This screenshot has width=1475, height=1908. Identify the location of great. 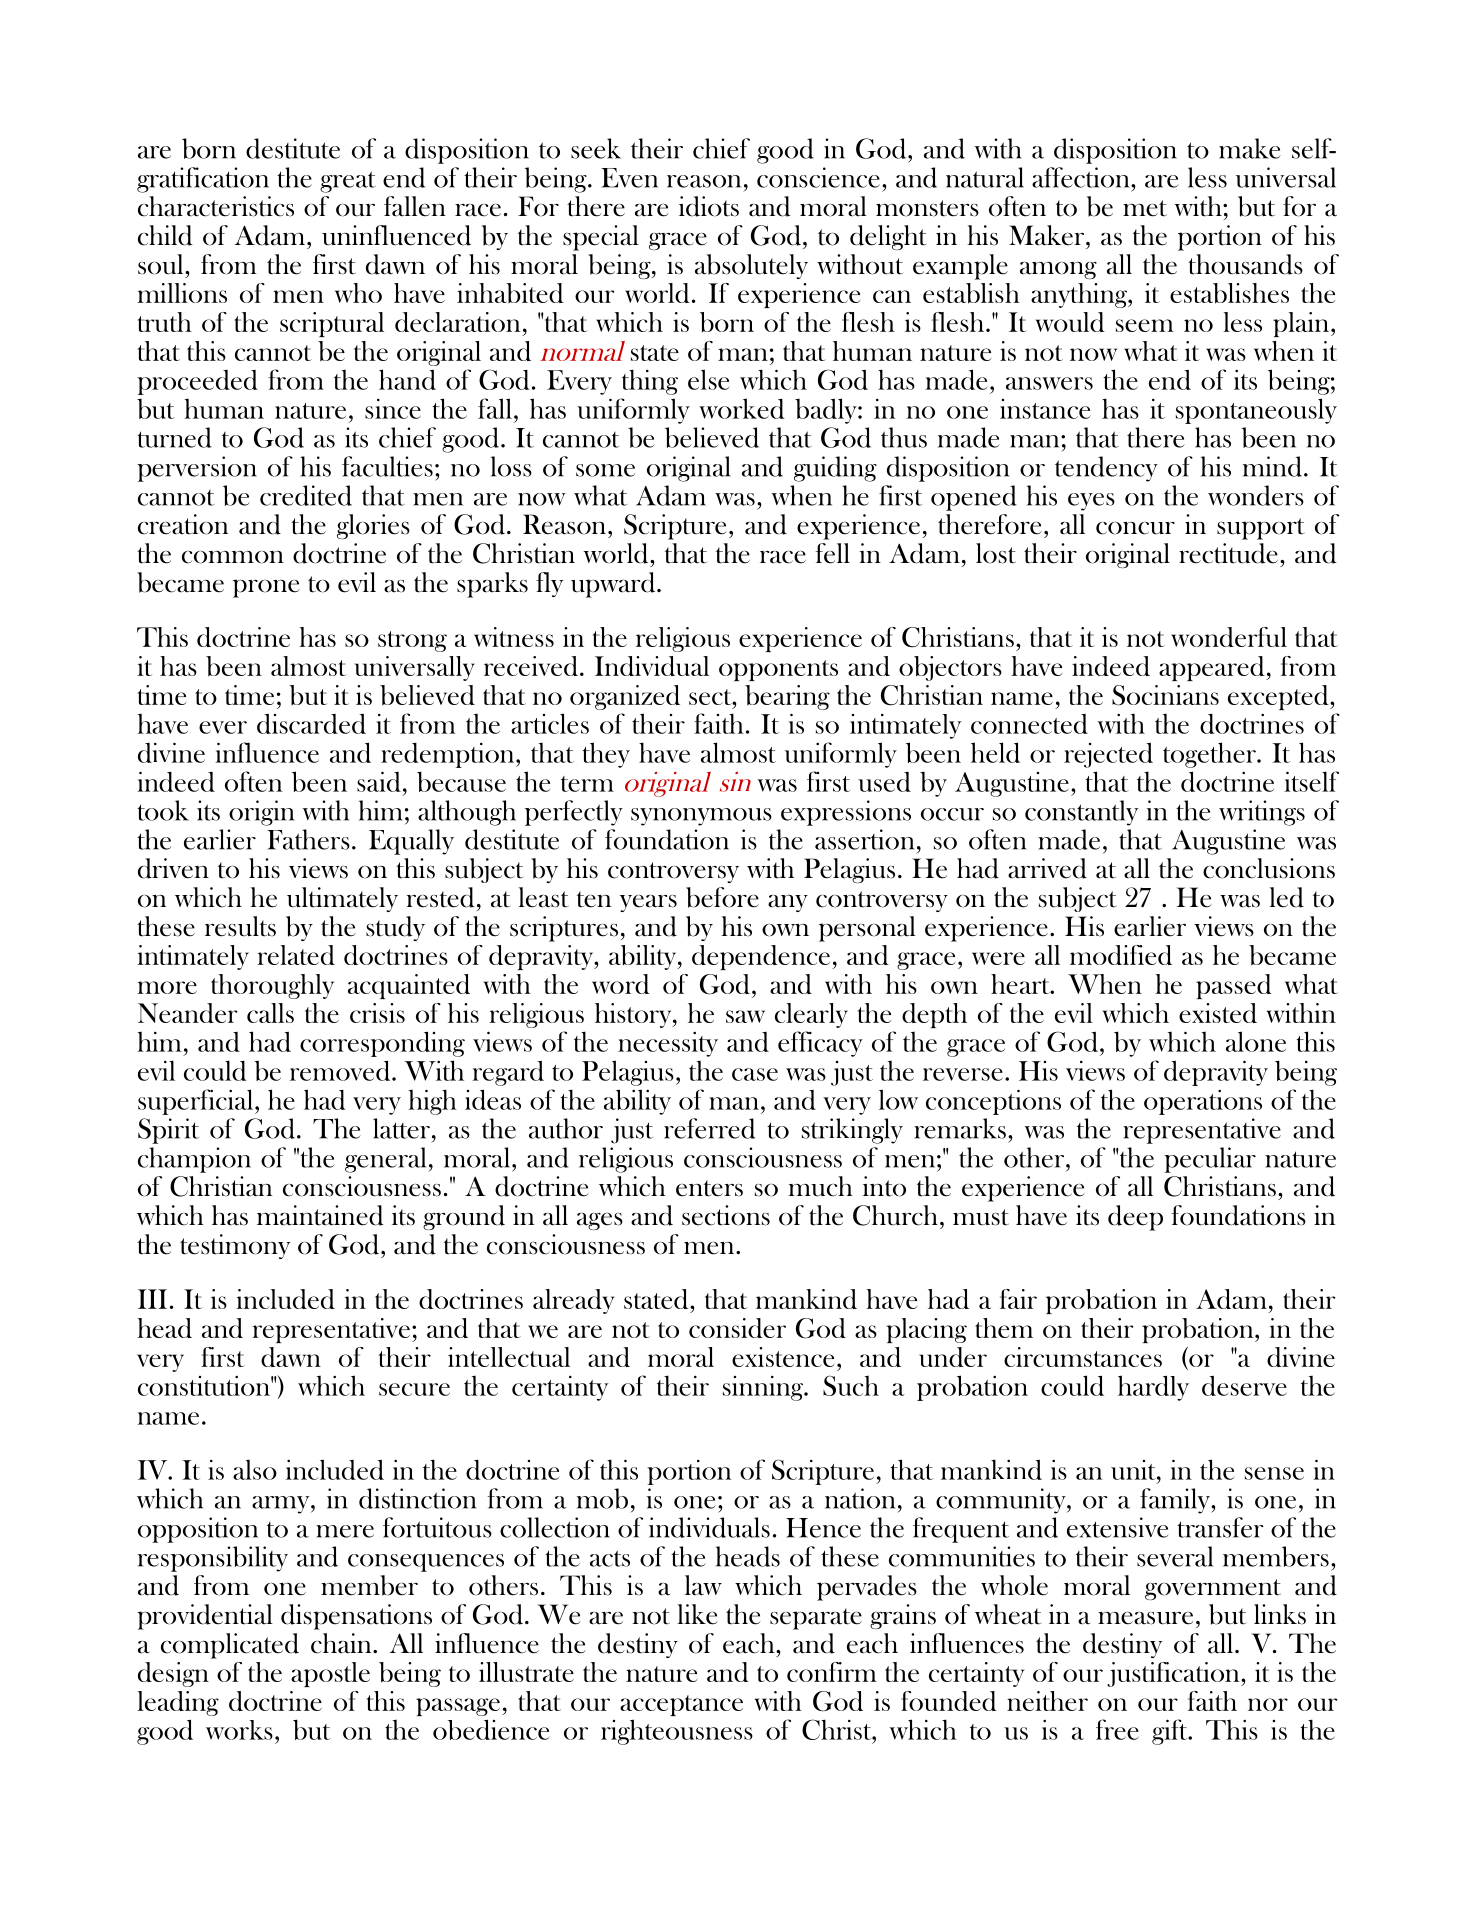
(348, 182).
